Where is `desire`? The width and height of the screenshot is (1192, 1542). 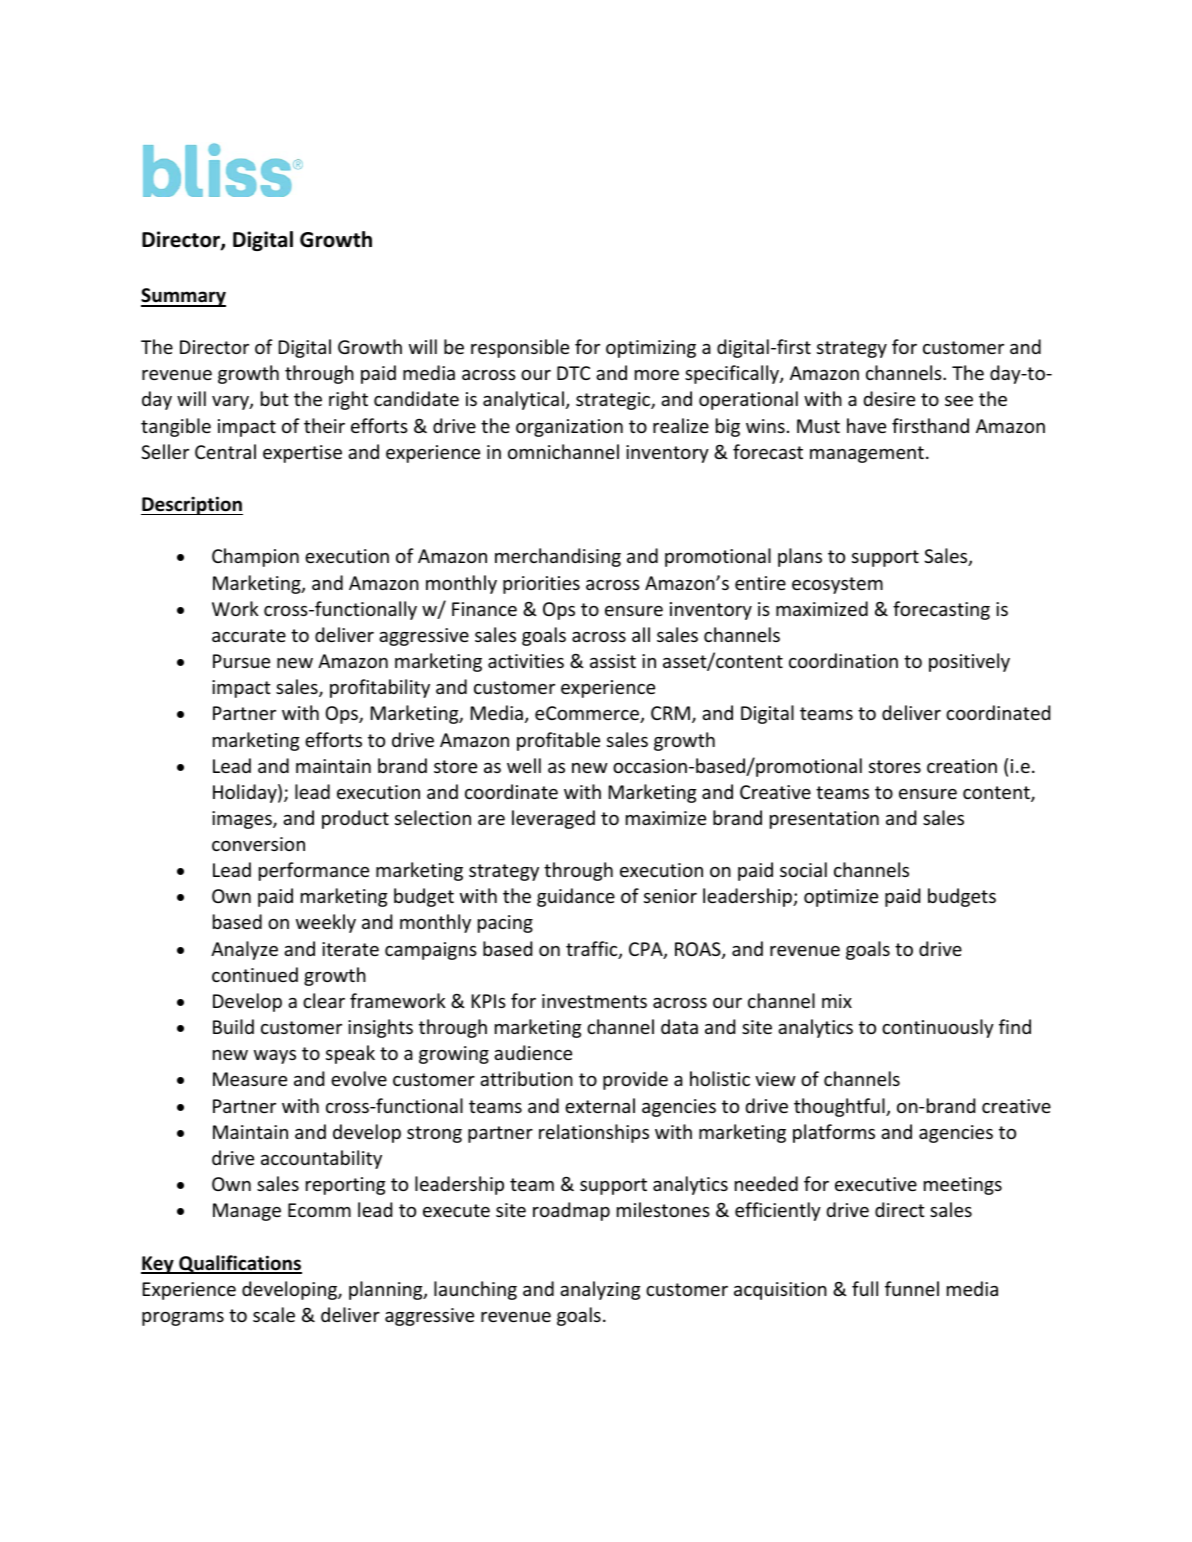
desire is located at coordinates (889, 398).
